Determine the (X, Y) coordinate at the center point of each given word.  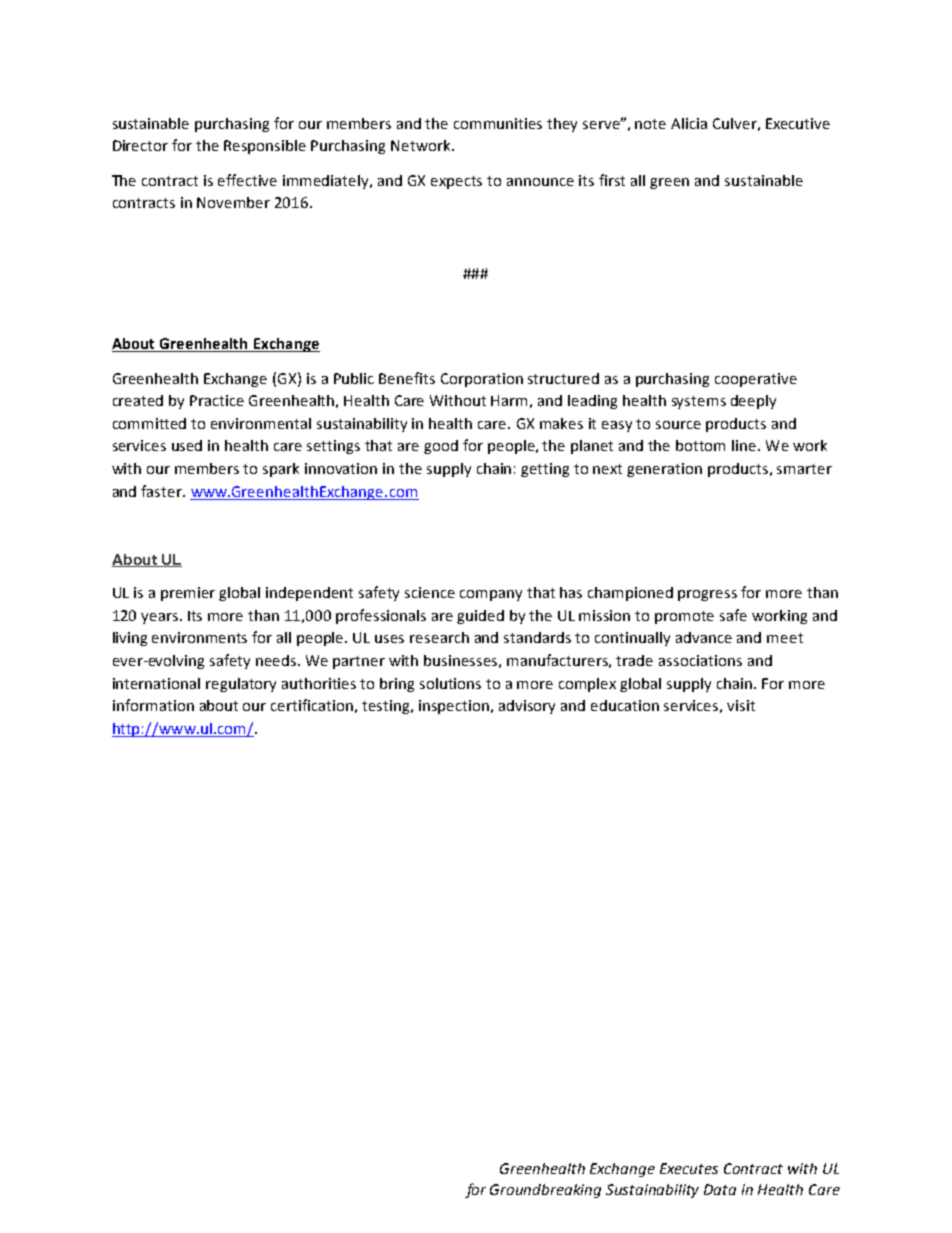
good (441, 447)
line (745, 445)
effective (247, 180)
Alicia (689, 123)
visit (741, 705)
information (153, 705)
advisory (527, 707)
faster (162, 491)
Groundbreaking (545, 1191)
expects (456, 182)
